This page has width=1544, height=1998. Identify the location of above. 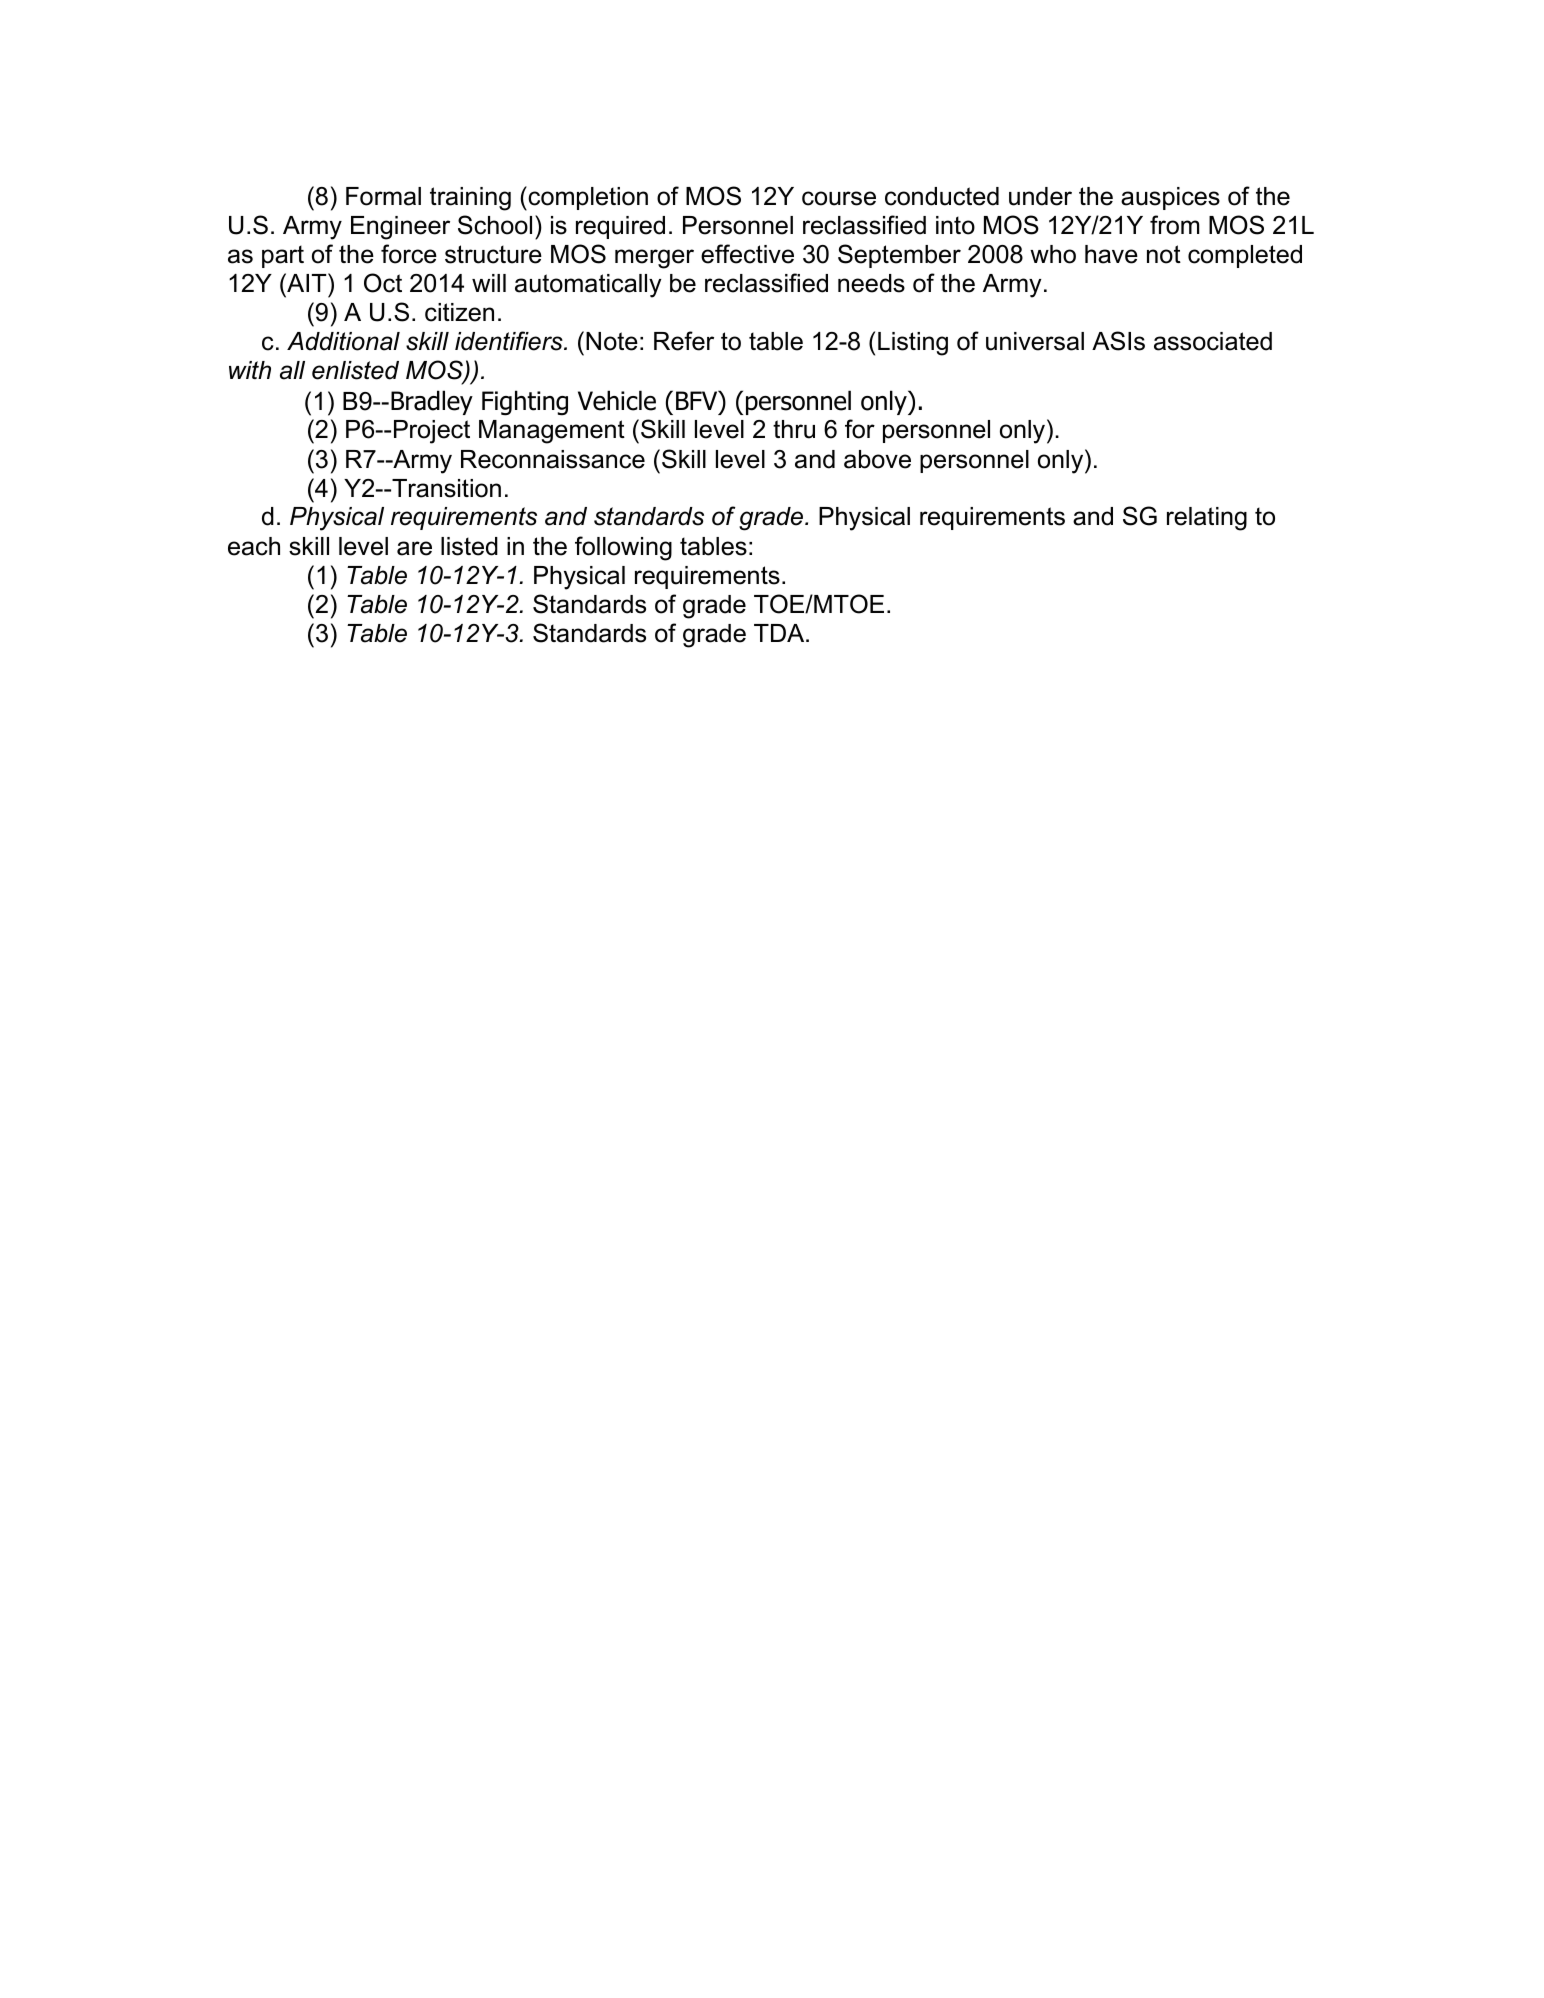
(877, 459).
